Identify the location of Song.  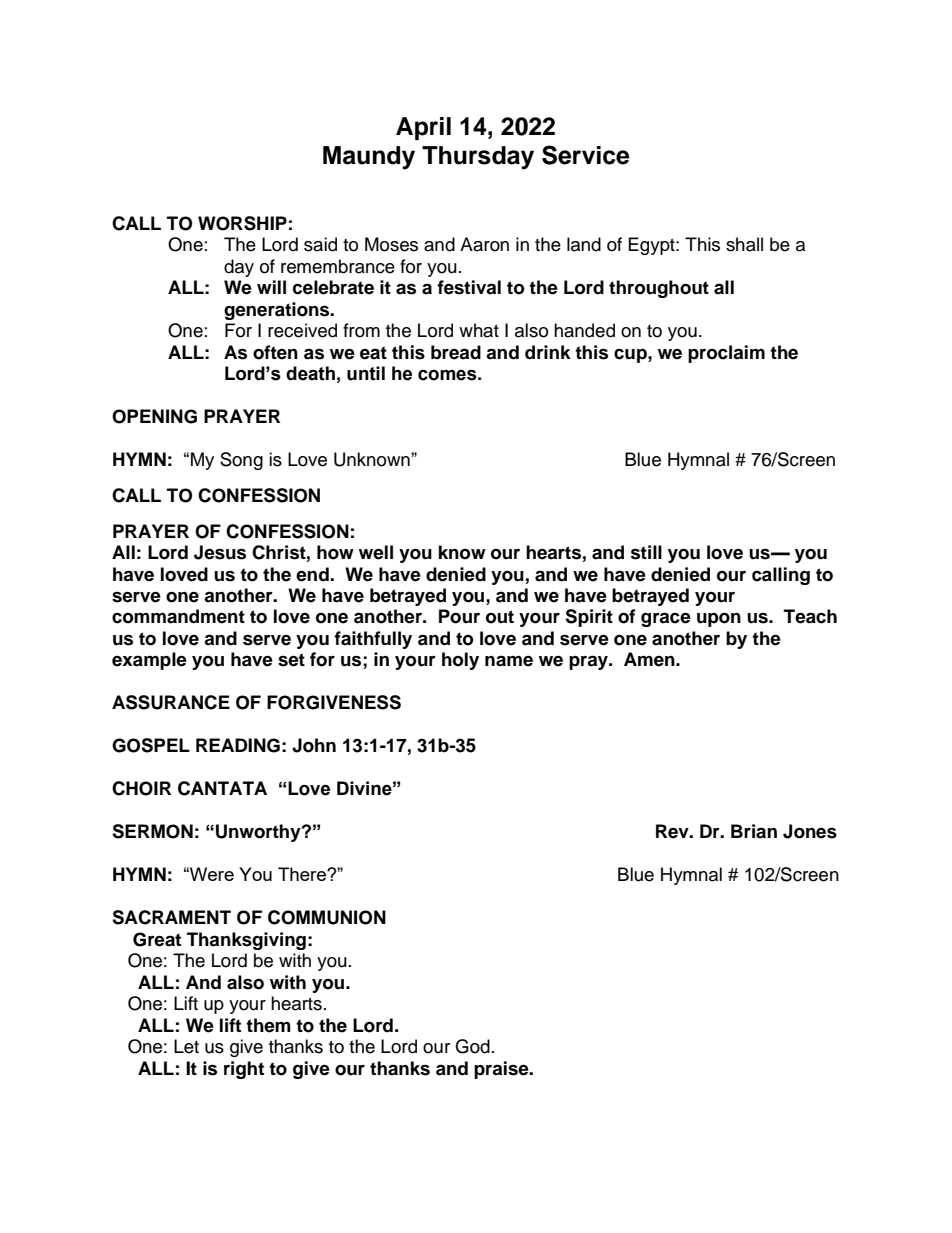
(241, 461).
